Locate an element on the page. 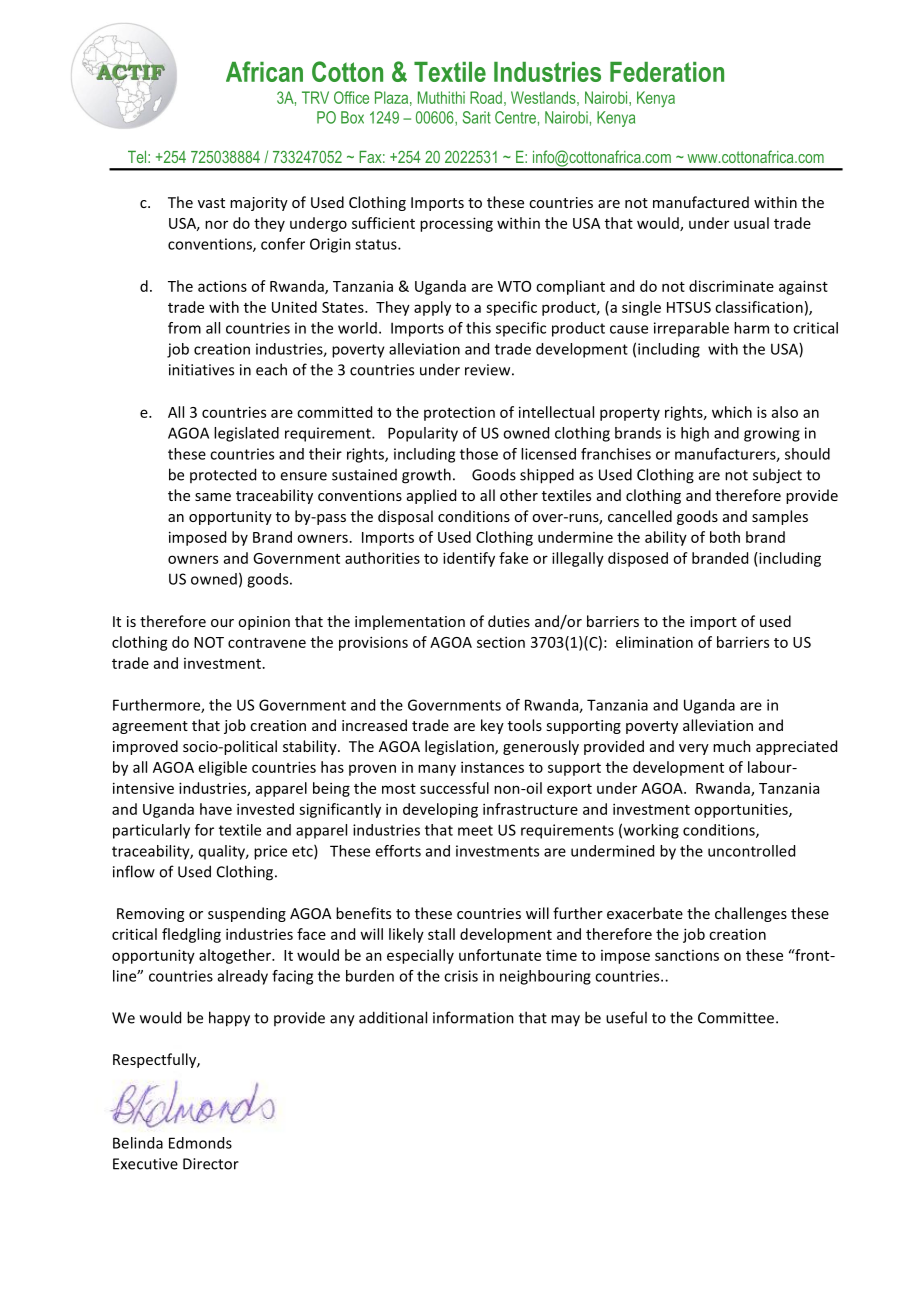 This document has width=924, height=1308. much is located at coordinates (732, 746).
